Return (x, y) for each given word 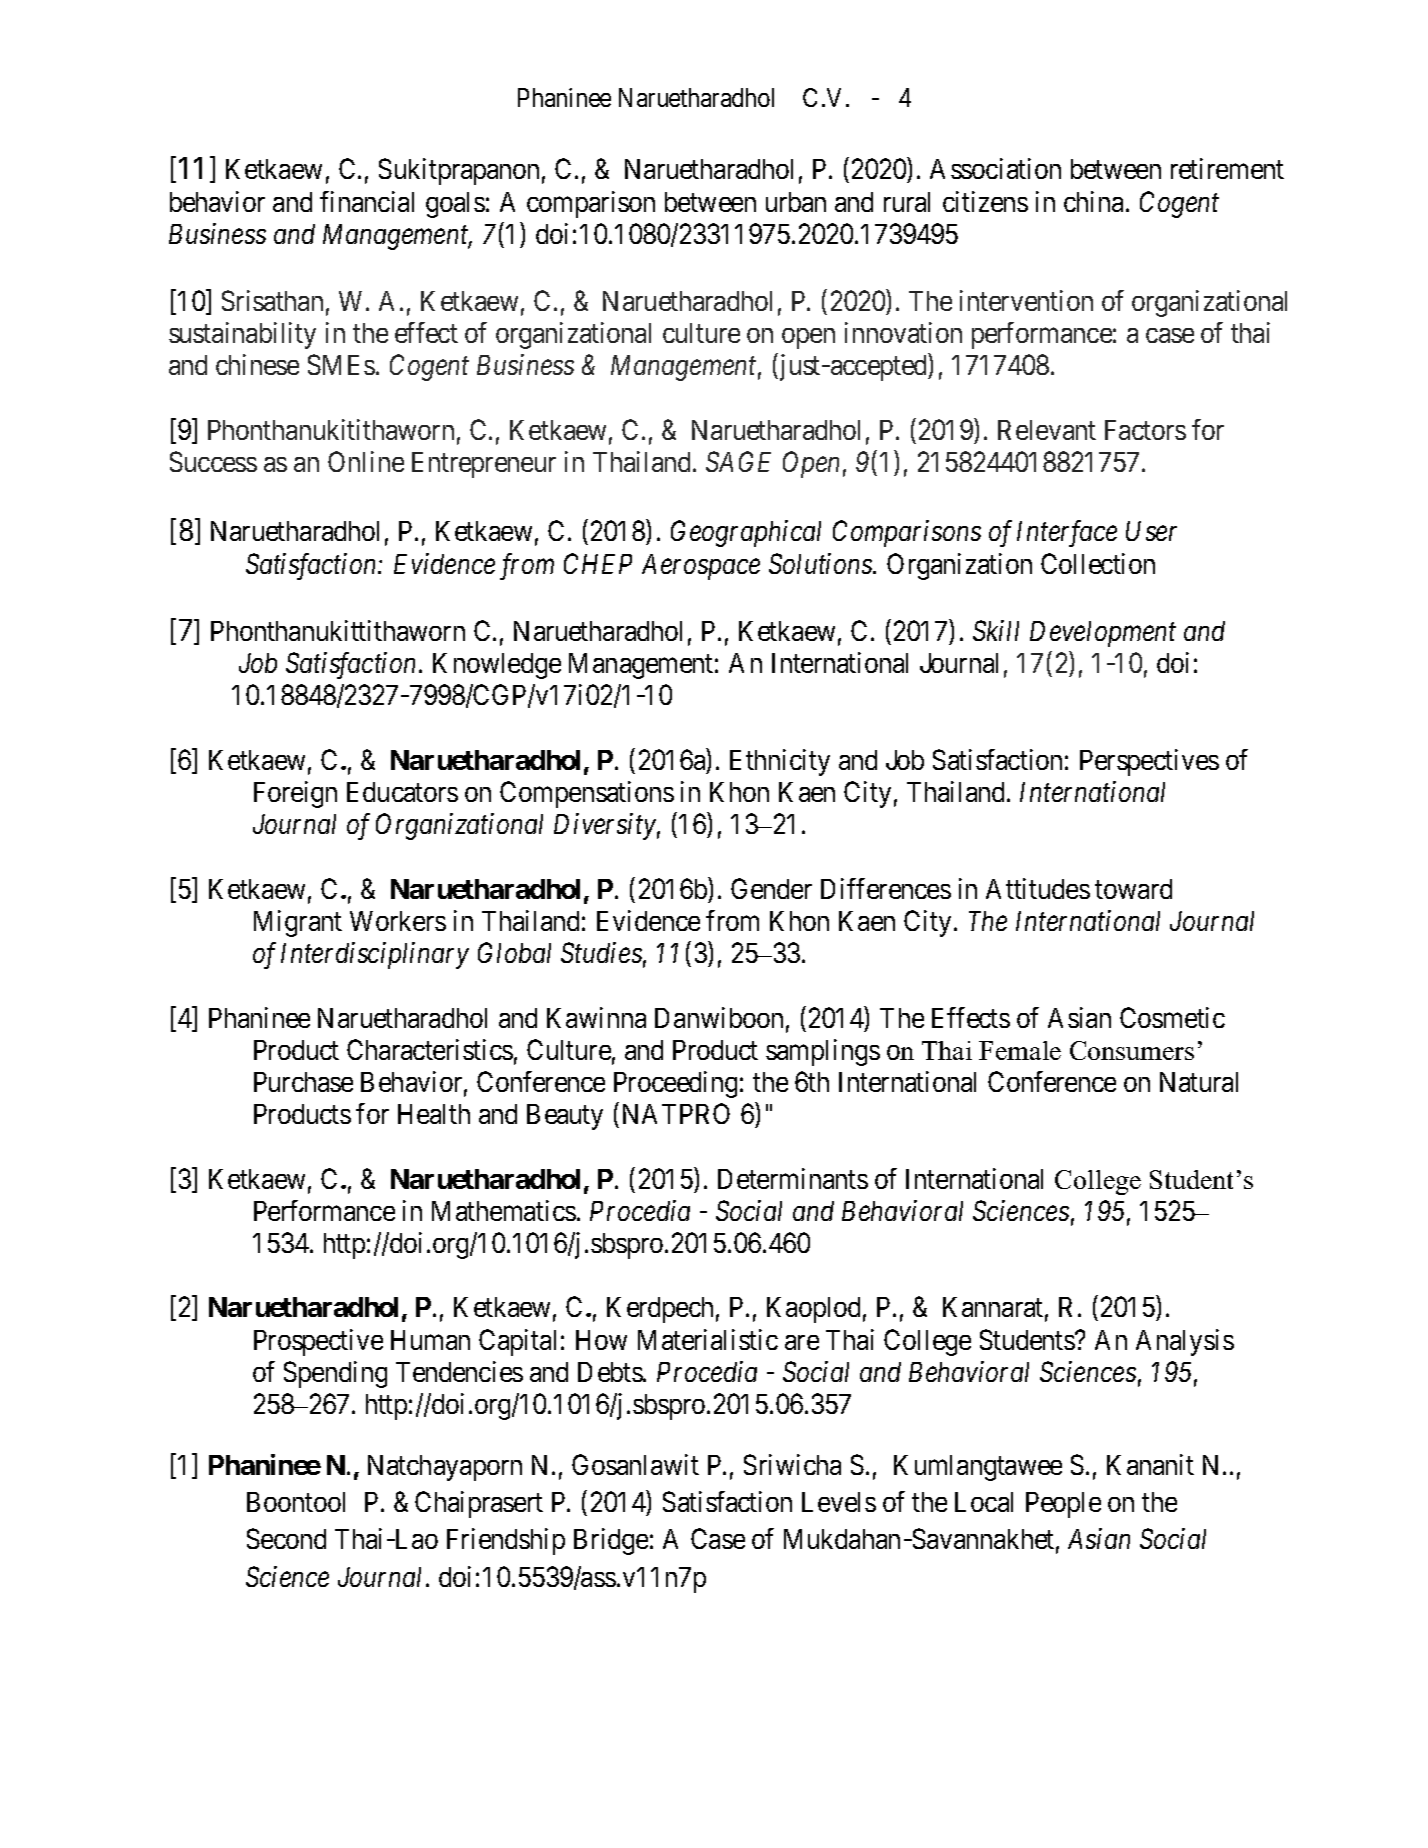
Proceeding (675, 1084)
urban (796, 202)
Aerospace (701, 567)
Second (286, 1538)
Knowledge (497, 666)
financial (367, 201)
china (1095, 201)
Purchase (303, 1082)
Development (1103, 634)
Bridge (611, 1541)
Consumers (1132, 1050)
